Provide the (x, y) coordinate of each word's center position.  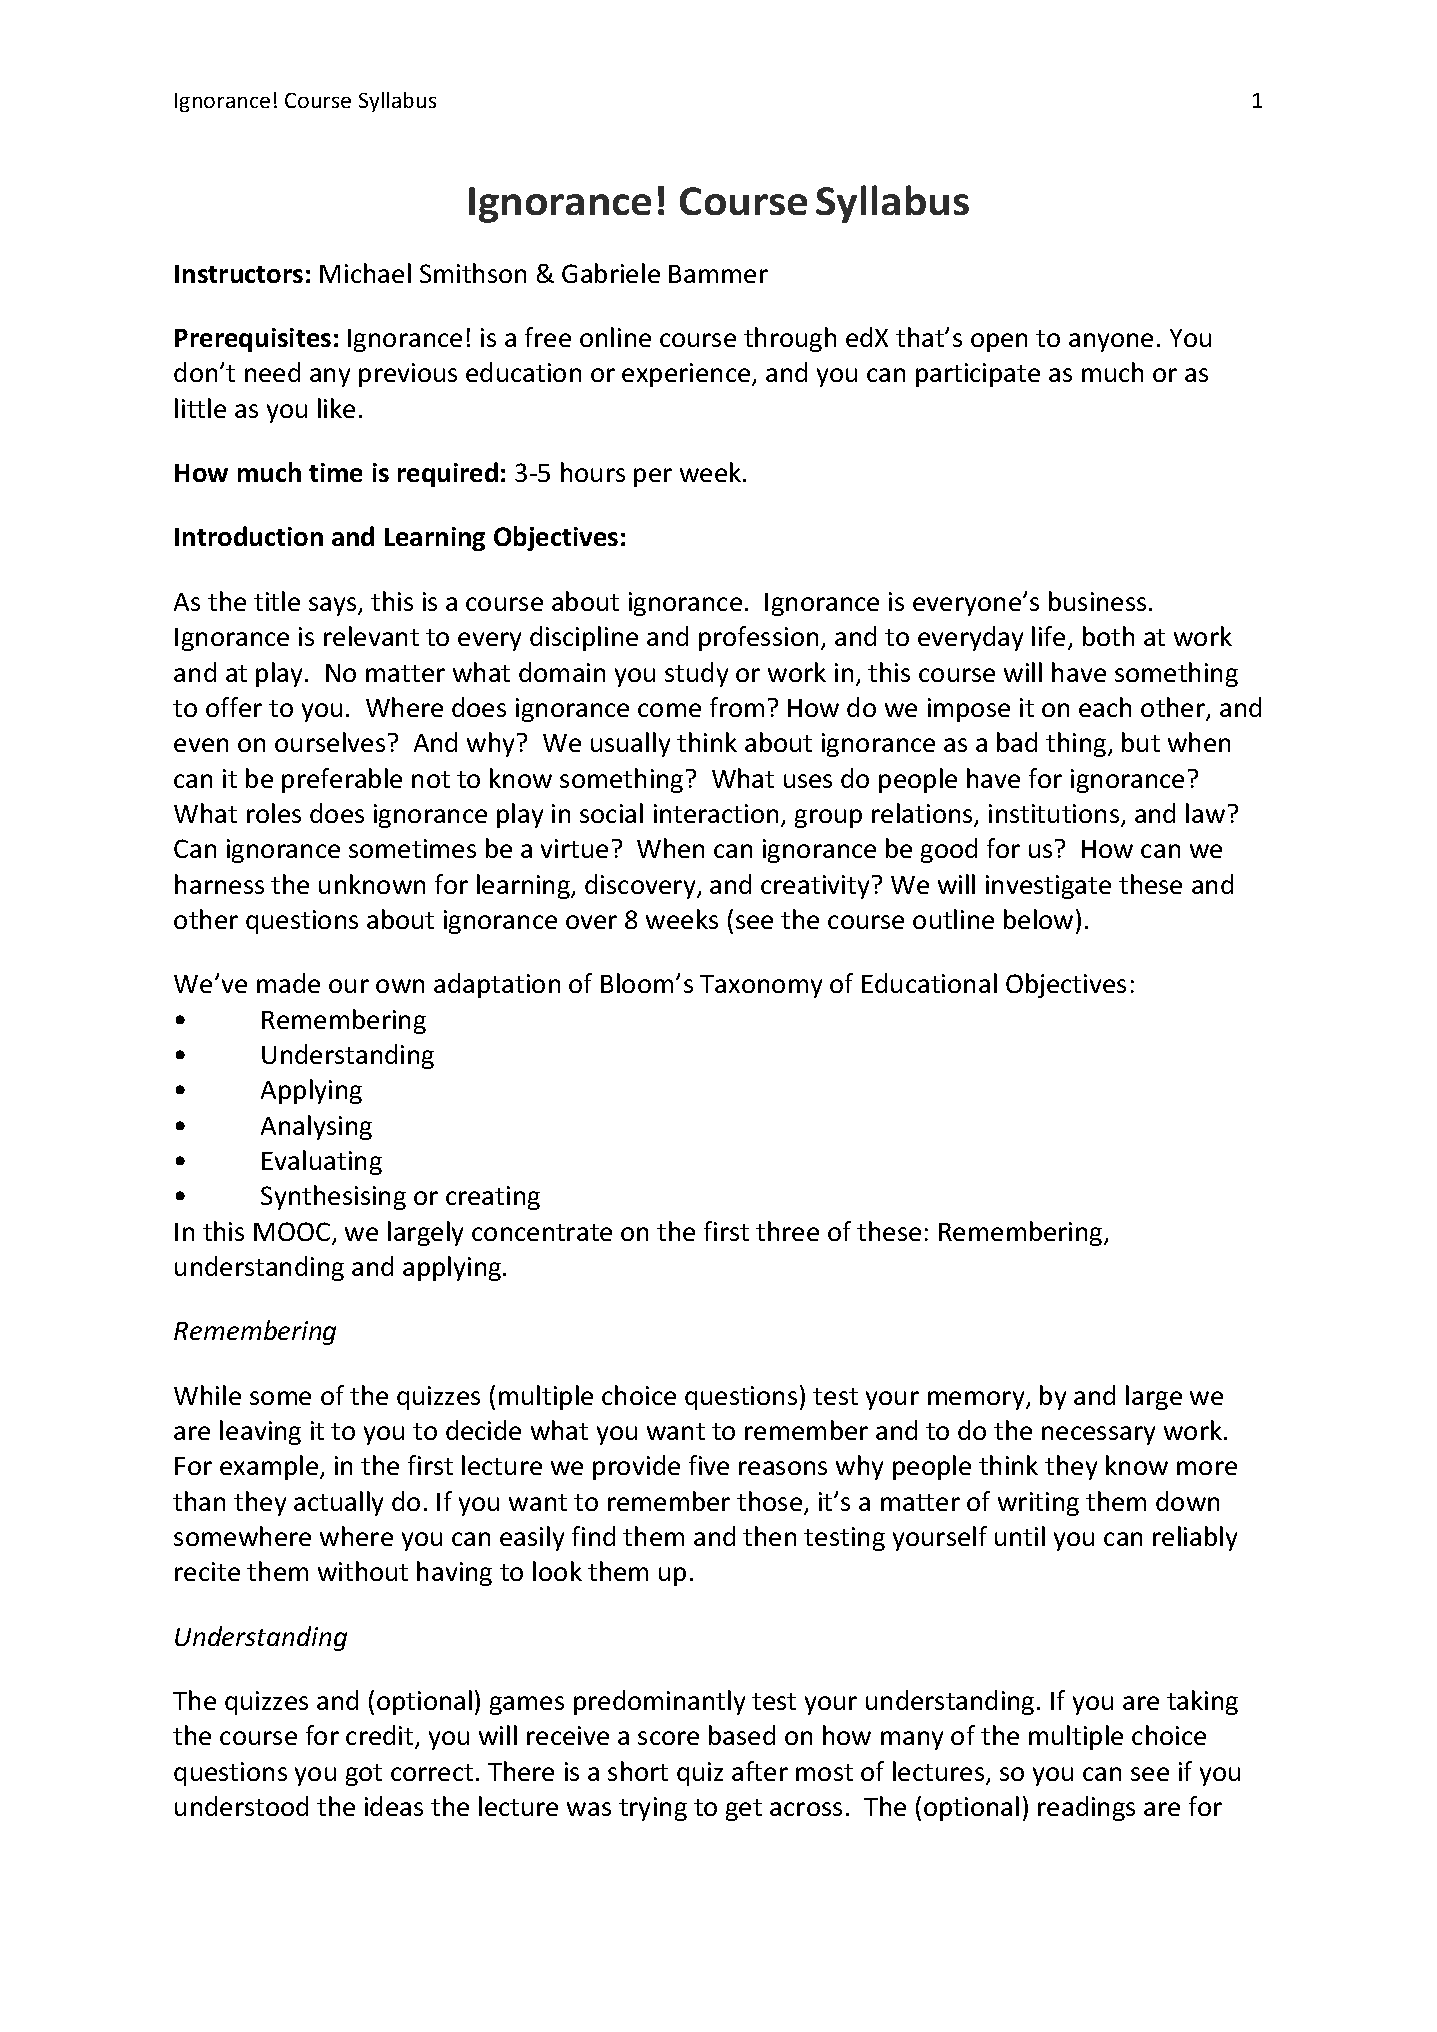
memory (977, 1400)
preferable (342, 780)
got (364, 1775)
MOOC (293, 1233)
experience (687, 375)
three (787, 1231)
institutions (1055, 815)
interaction (716, 813)
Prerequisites (253, 340)
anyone (1111, 342)
